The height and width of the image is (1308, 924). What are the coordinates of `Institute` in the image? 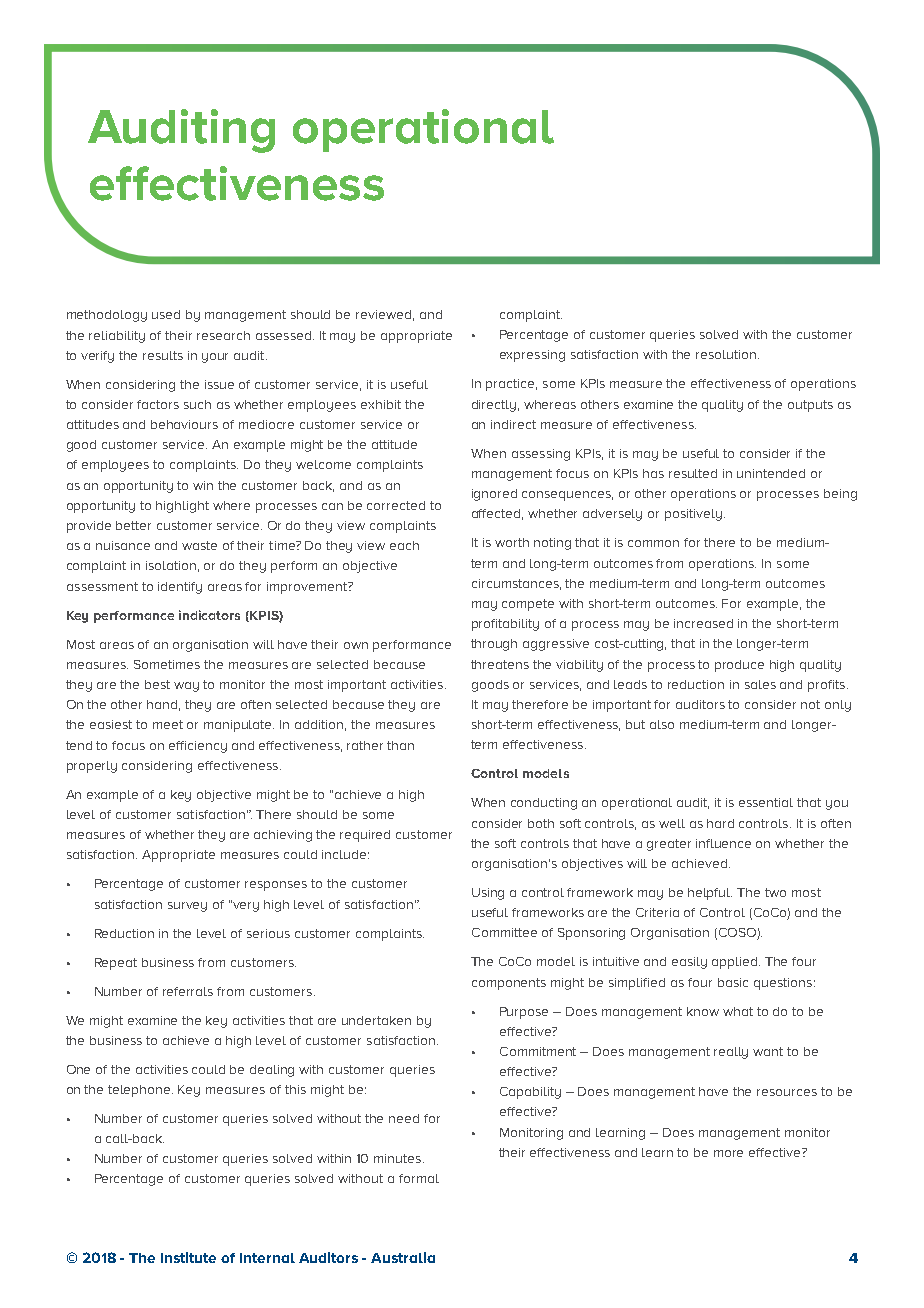 It's located at (188, 1257).
